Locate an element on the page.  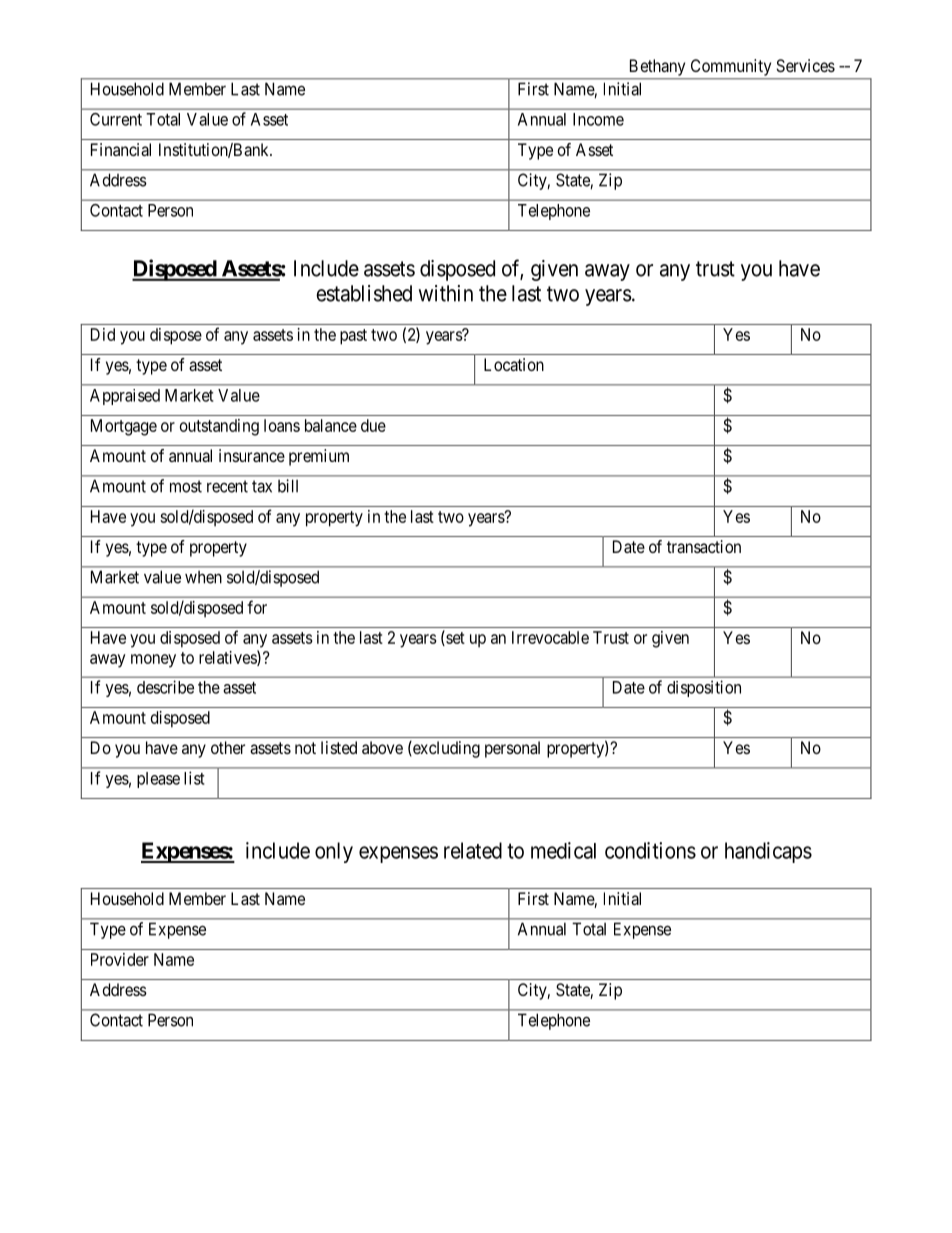
Community is located at coordinates (731, 67).
